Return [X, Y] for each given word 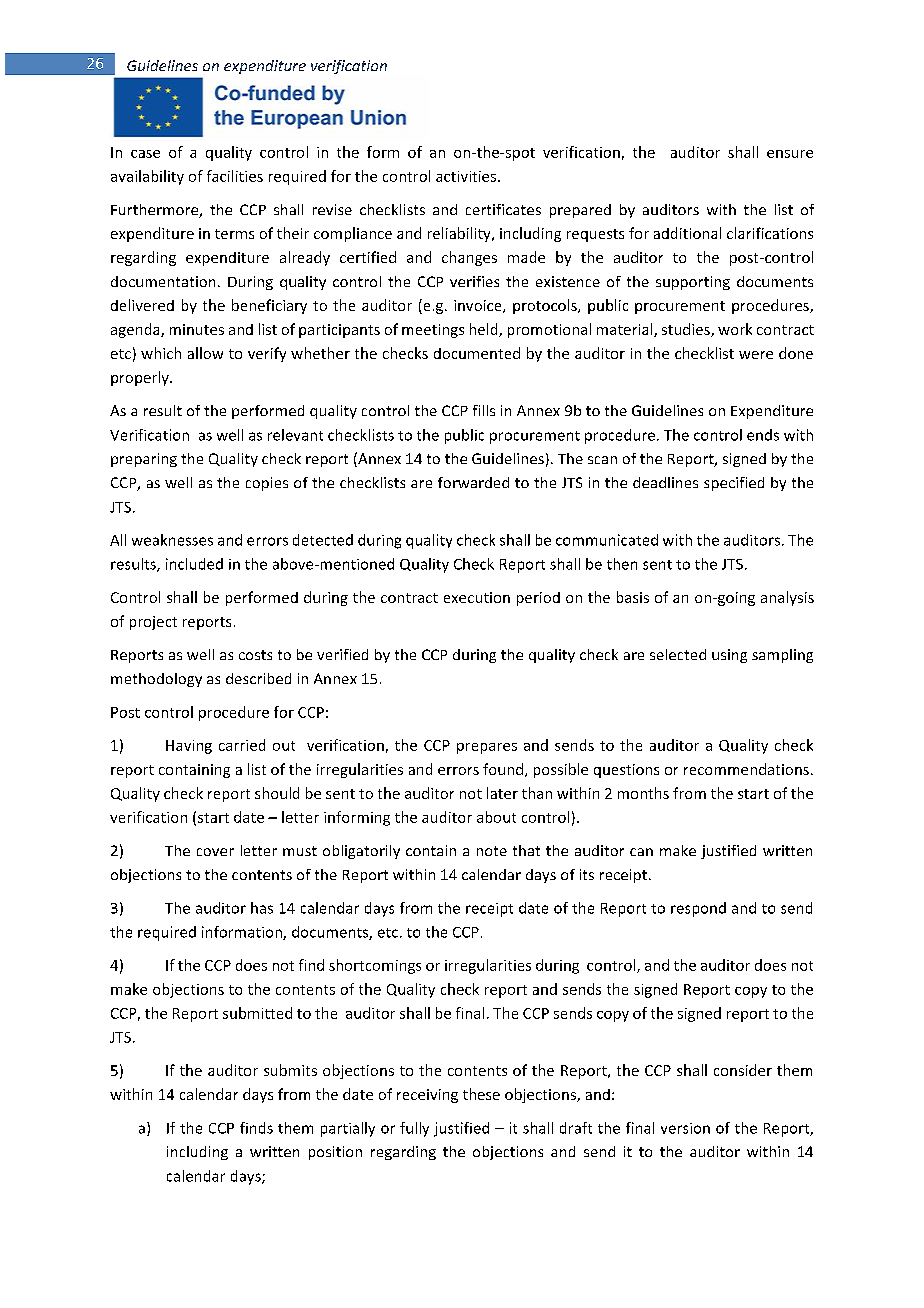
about [496, 817]
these [481, 1094]
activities [467, 176]
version [685, 1128]
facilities [235, 176]
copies [267, 484]
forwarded [473, 482]
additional [687, 233]
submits [290, 1070]
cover [215, 852]
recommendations [746, 769]
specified [734, 484]
